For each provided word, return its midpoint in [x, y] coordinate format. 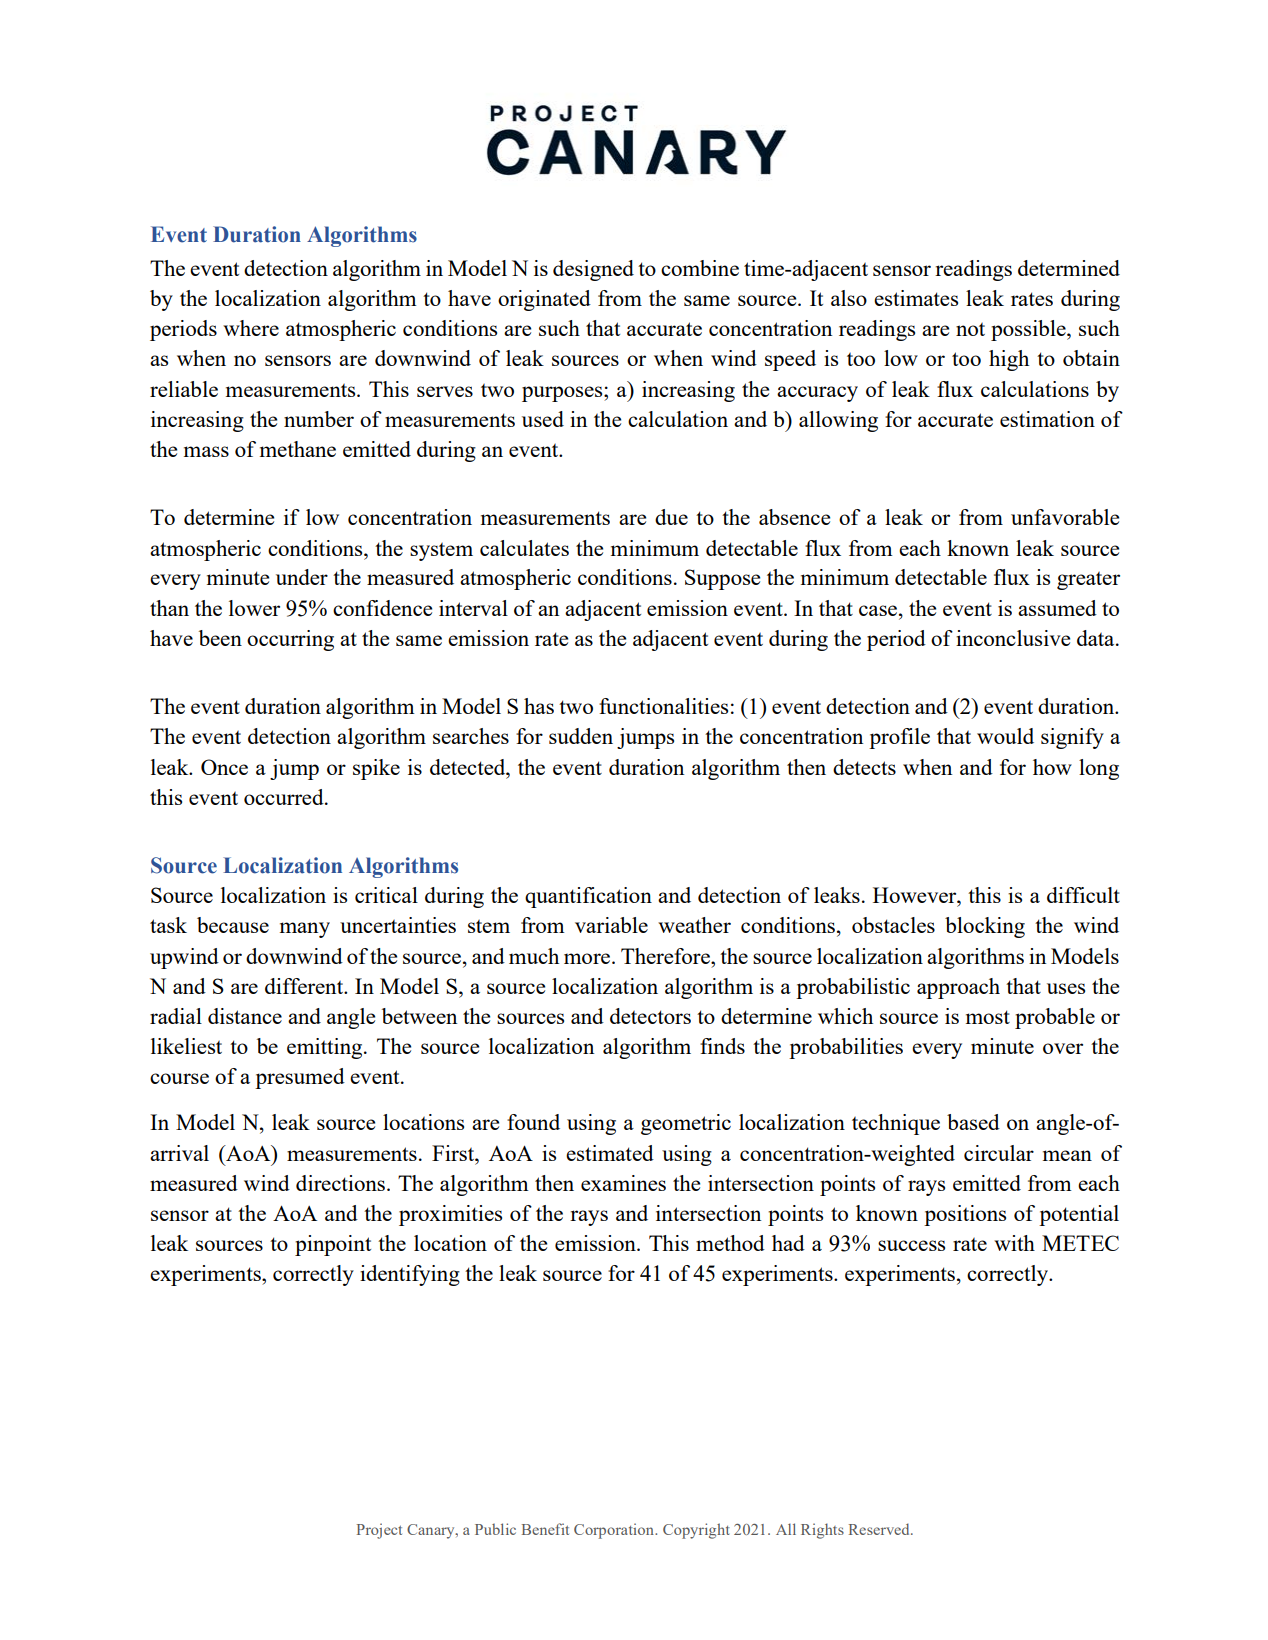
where [251, 328]
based [973, 1122]
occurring [290, 640]
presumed [300, 1078]
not [970, 329]
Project [379, 1531]
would [1005, 736]
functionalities [663, 706]
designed [593, 270]
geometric [686, 1124]
